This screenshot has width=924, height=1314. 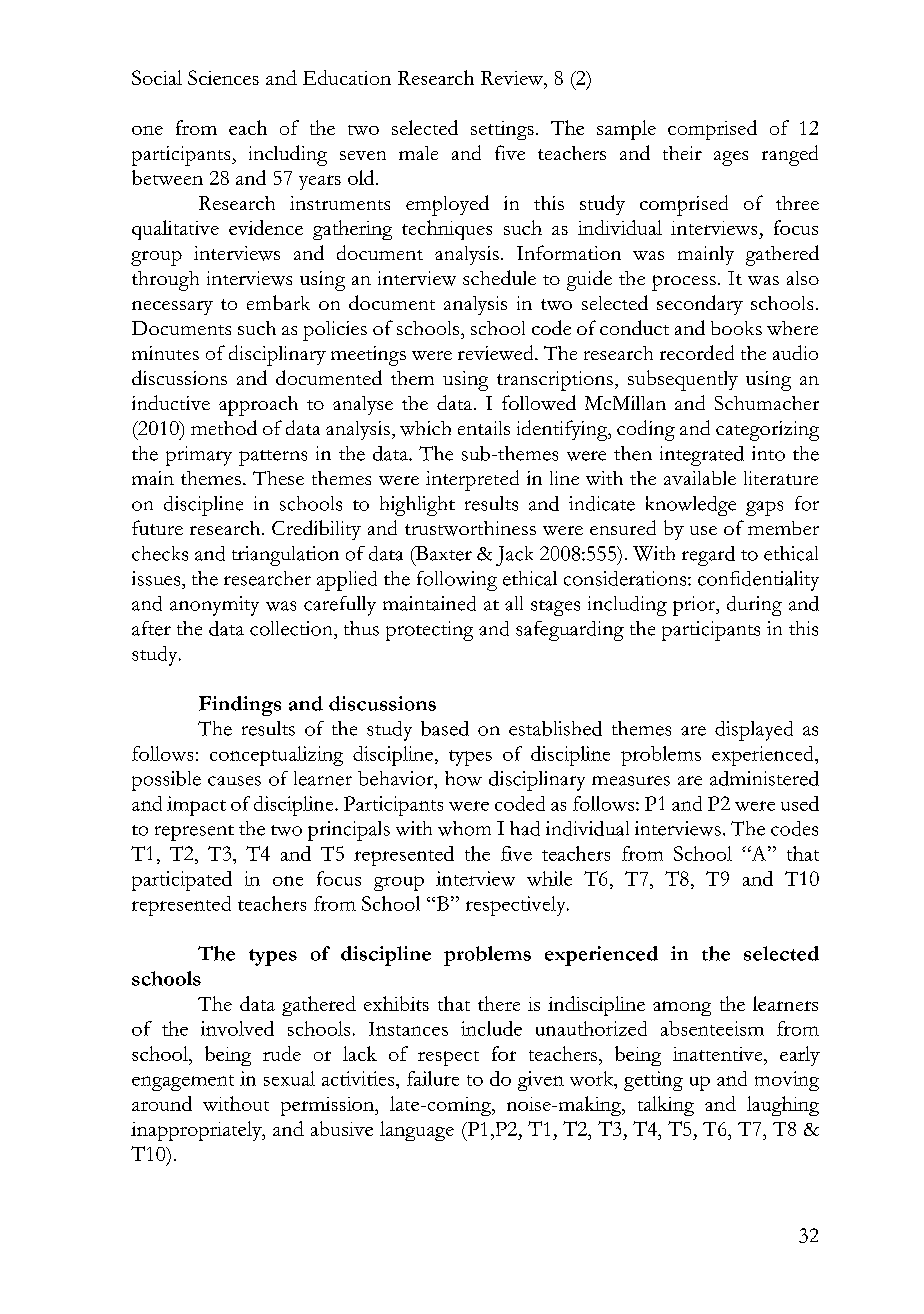 What do you see at coordinates (800, 803) in the screenshot?
I see `used` at bounding box center [800, 803].
